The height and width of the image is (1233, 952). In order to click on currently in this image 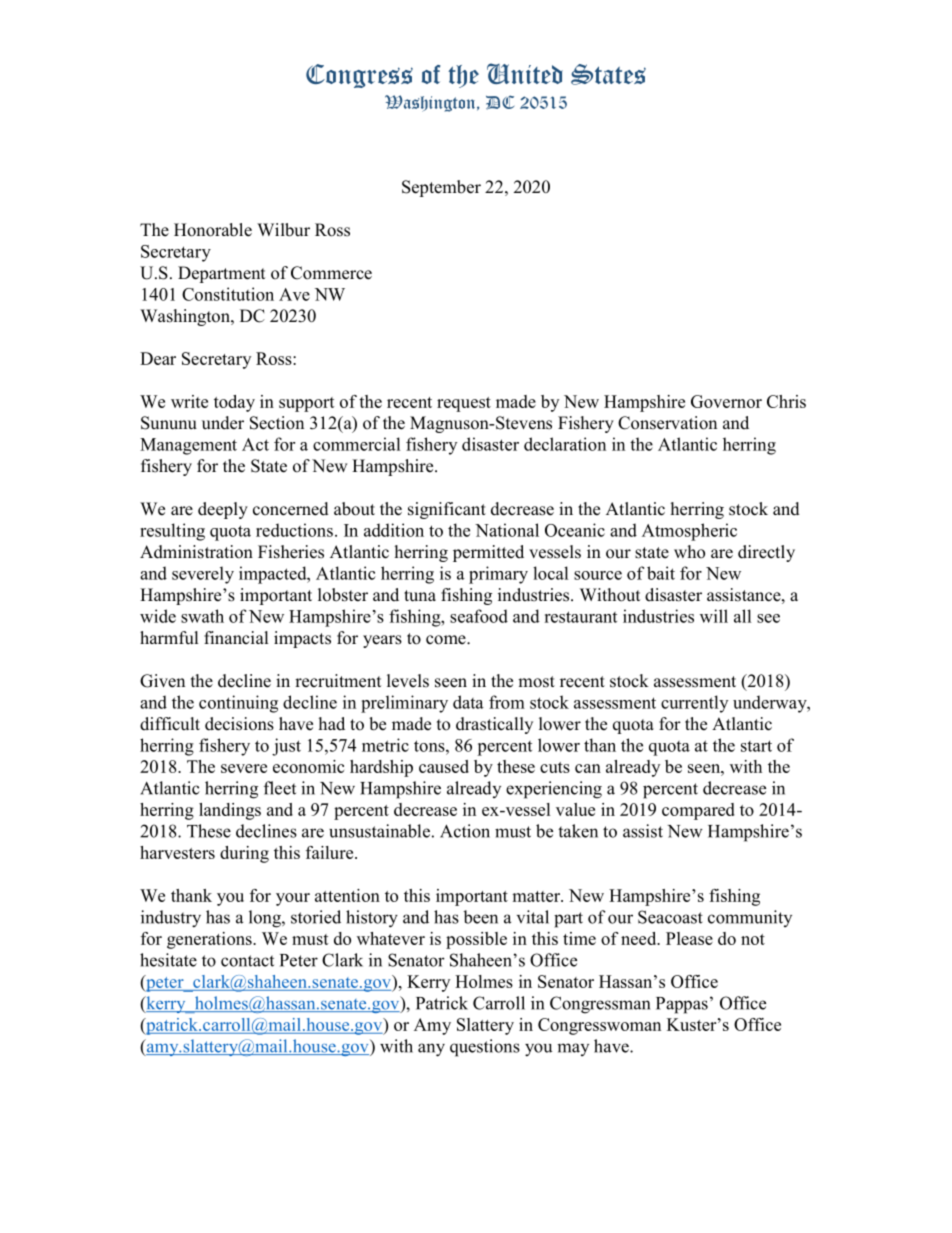, I will do `click(694, 704)`.
